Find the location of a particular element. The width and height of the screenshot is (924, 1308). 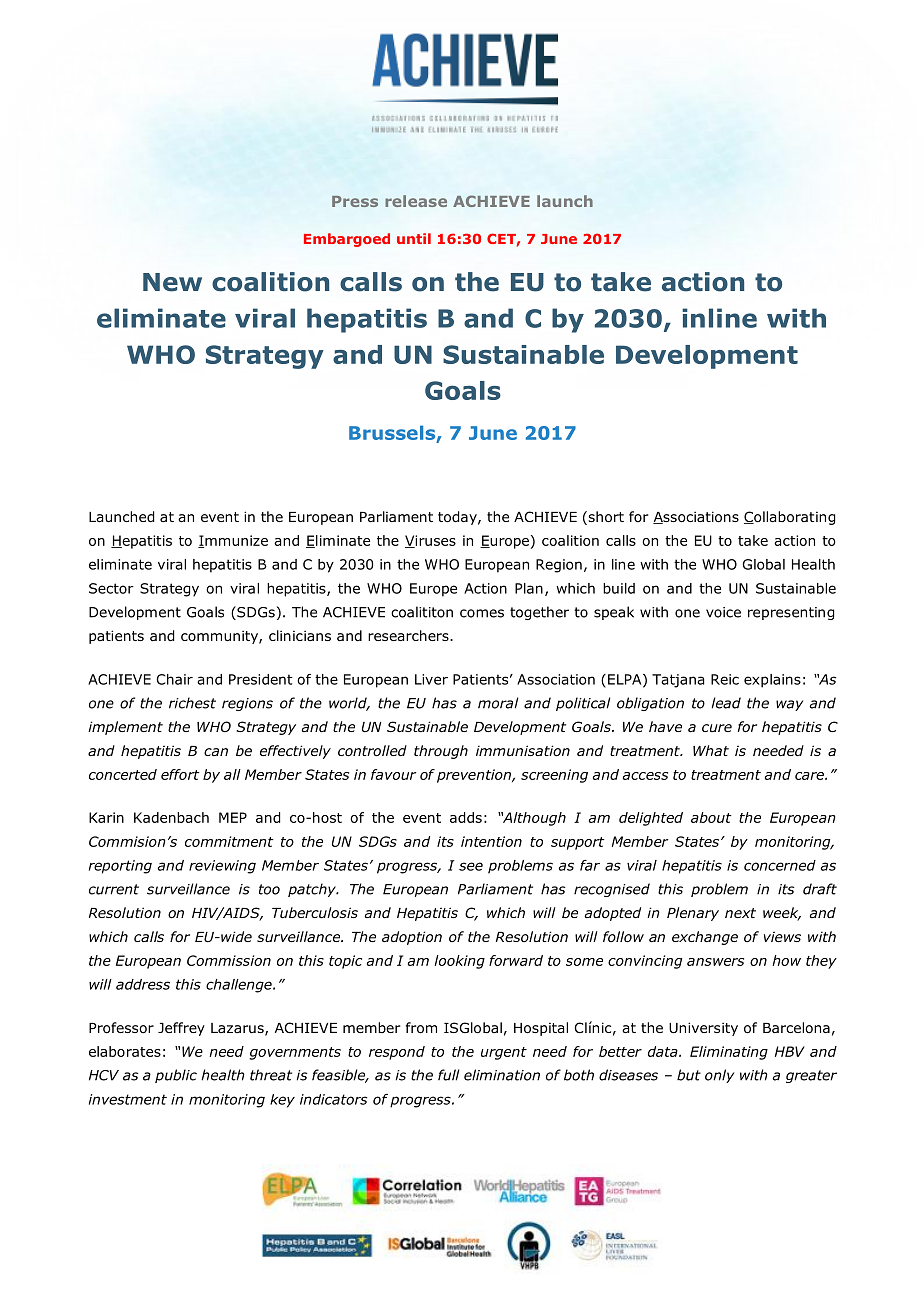

full is located at coordinates (448, 1075).
